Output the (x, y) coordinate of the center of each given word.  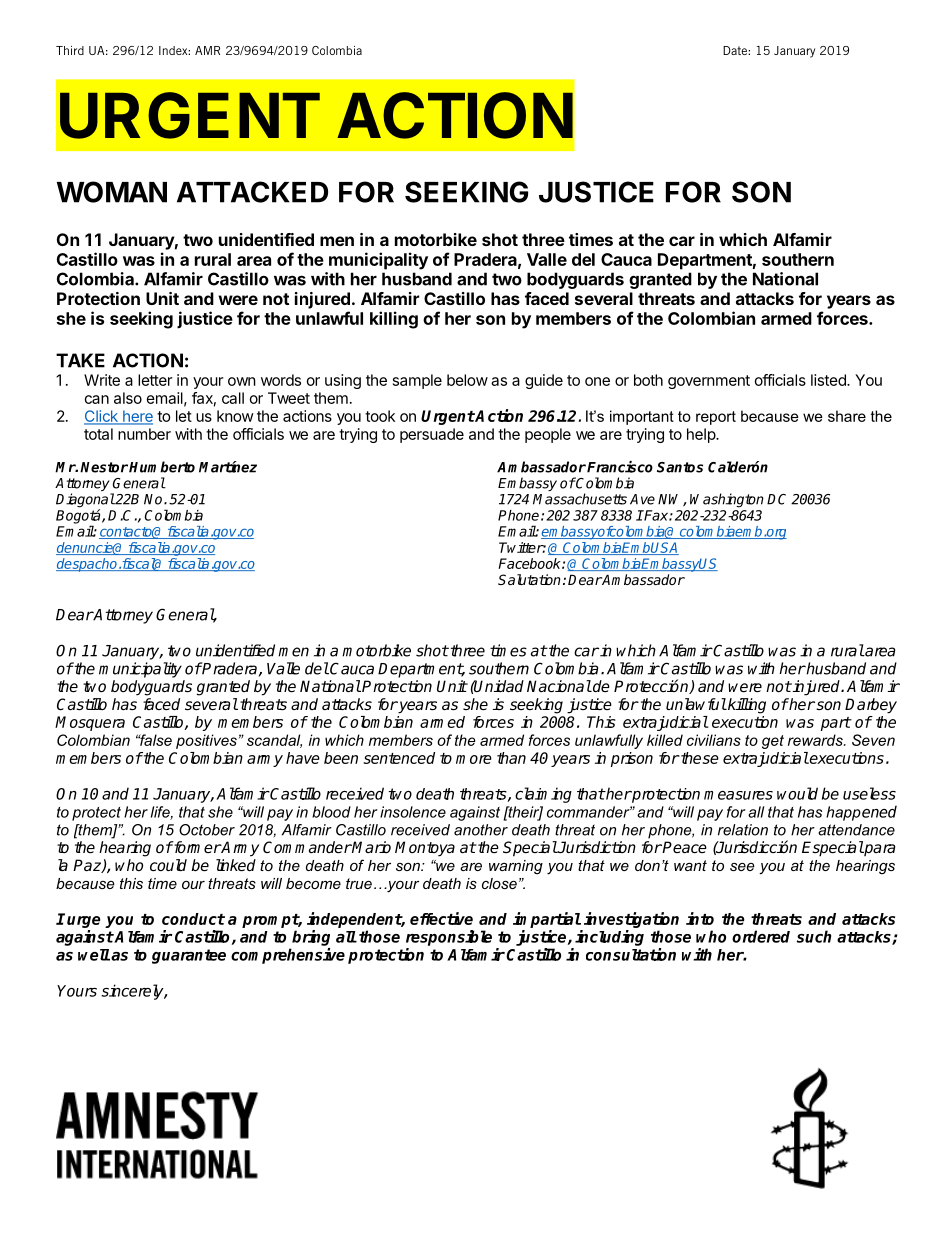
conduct (193, 919)
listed (829, 380)
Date (736, 50)
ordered (761, 936)
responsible (449, 938)
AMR (207, 50)
